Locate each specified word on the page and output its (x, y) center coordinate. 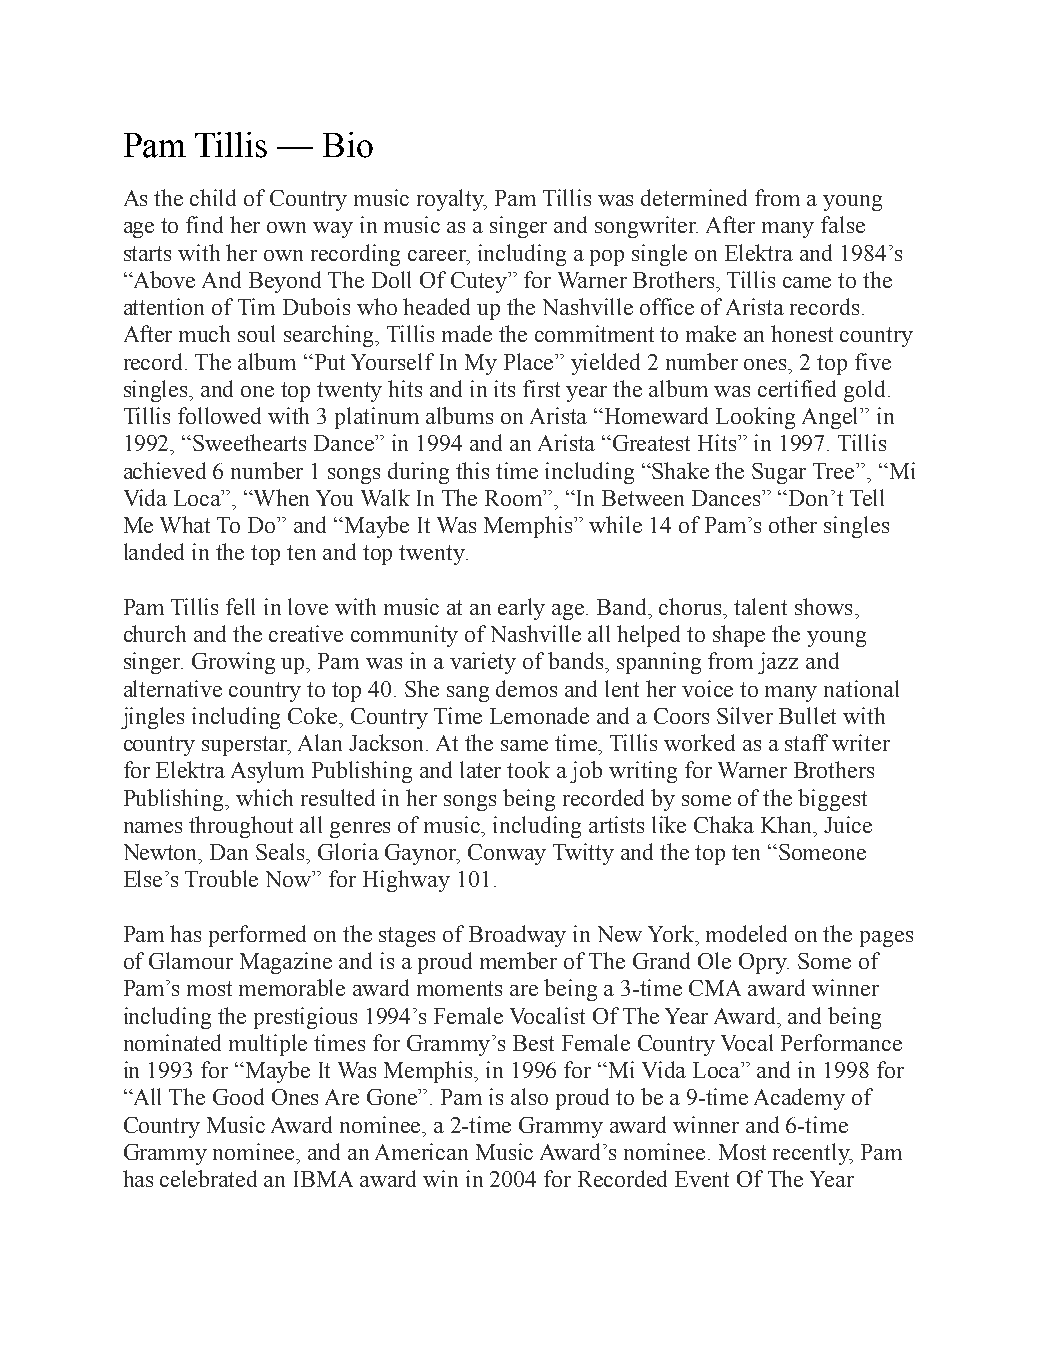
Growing (233, 663)
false (843, 224)
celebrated (208, 1178)
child (213, 197)
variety (483, 663)
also (529, 1096)
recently (812, 1154)
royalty (452, 200)
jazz (778, 663)
